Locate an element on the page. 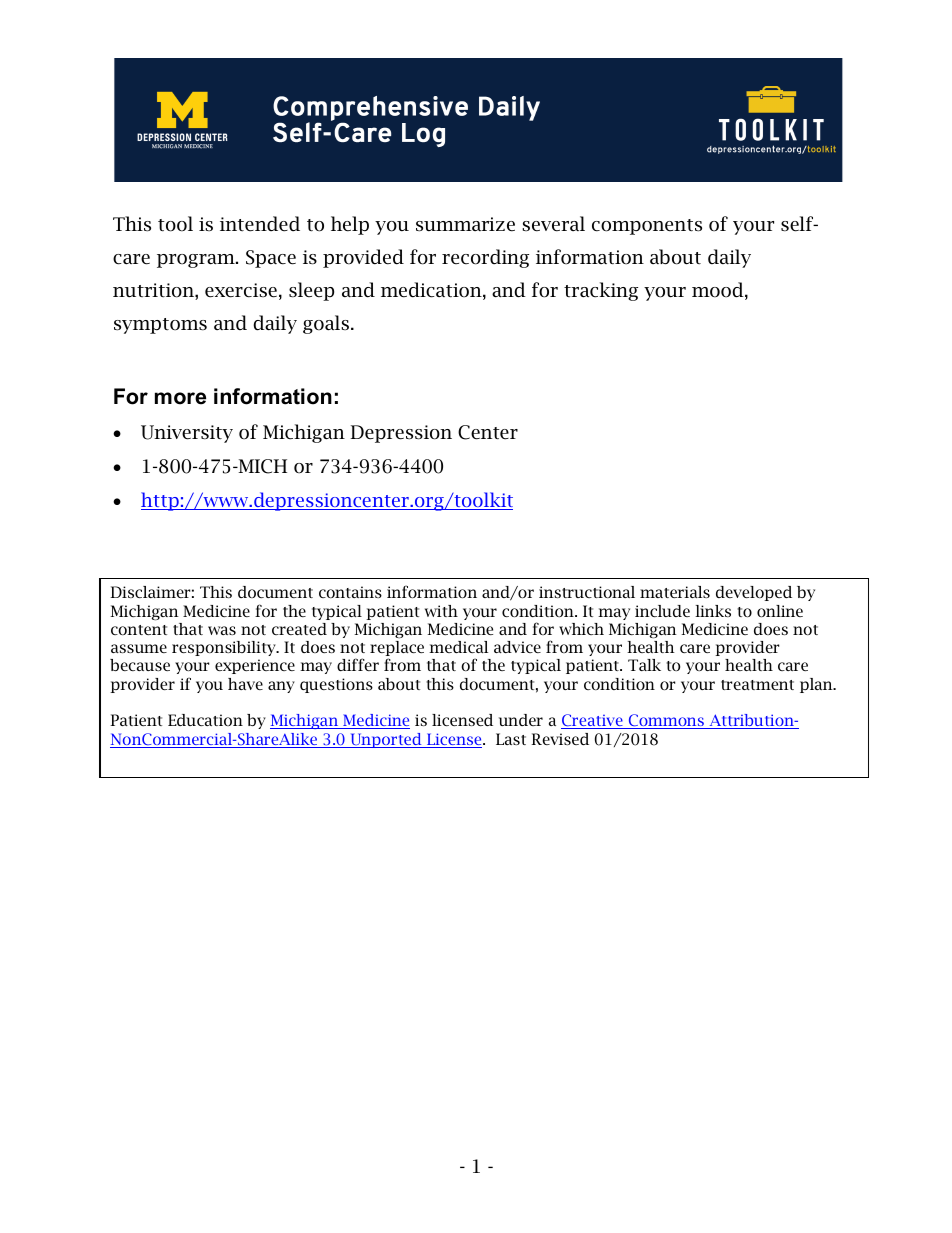 This page has width=952, height=1233. developed is located at coordinates (754, 593).
